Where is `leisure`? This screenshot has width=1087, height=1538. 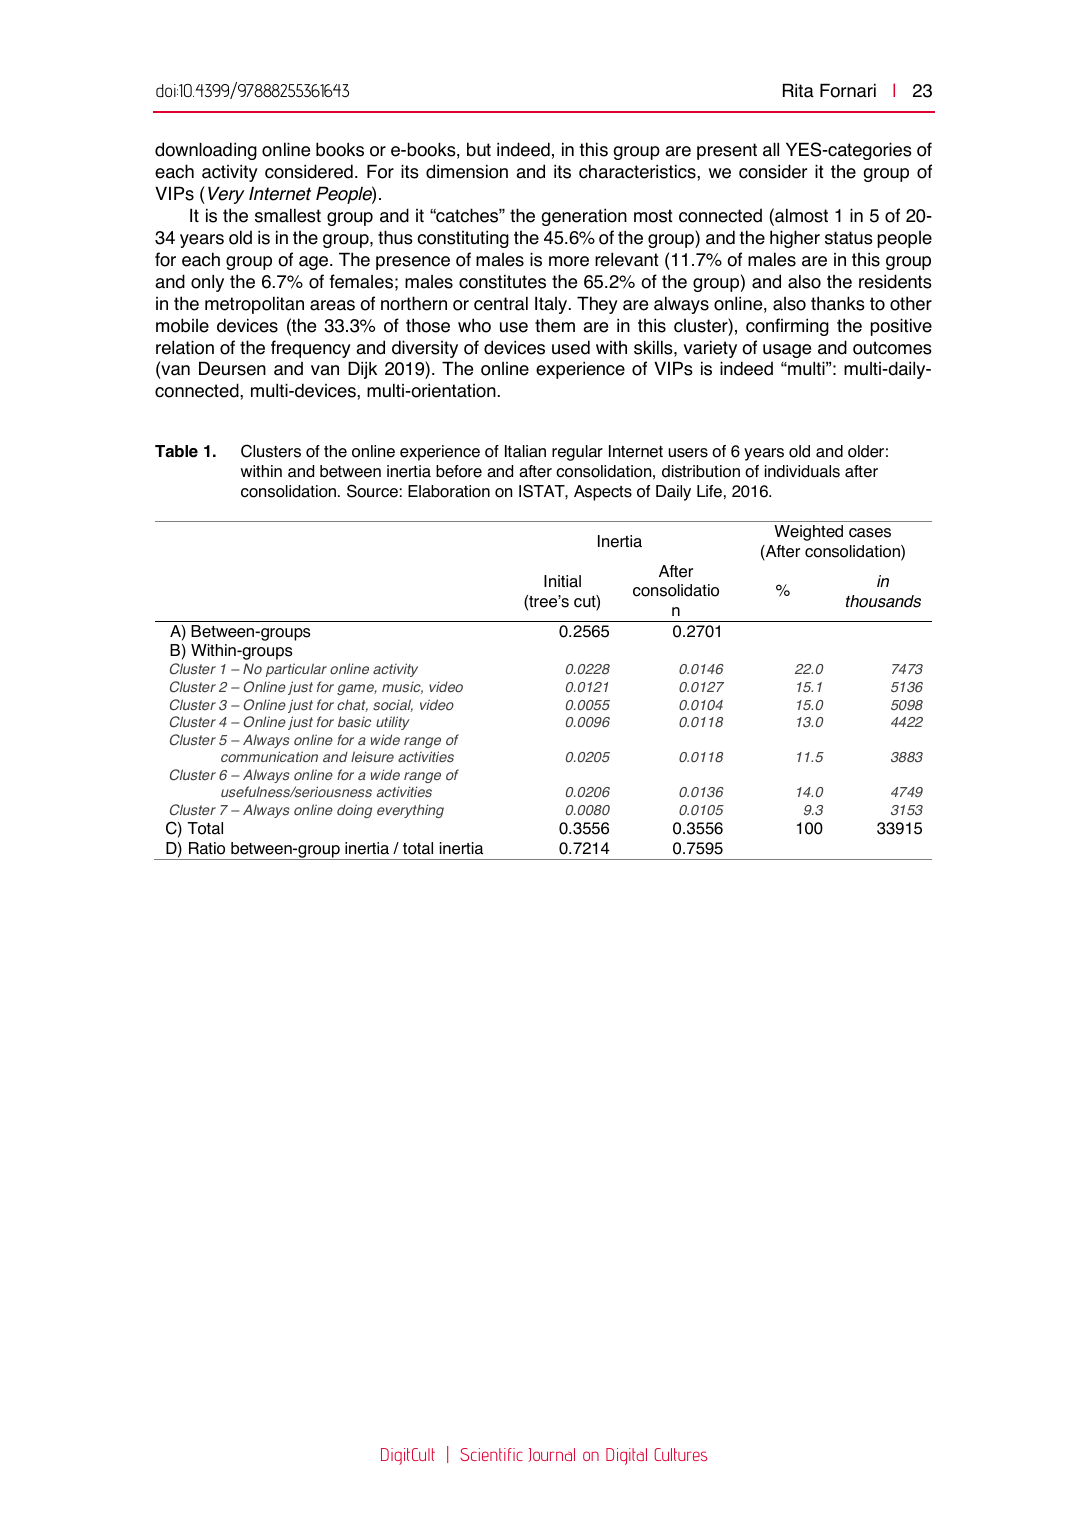
leisure is located at coordinates (372, 757).
